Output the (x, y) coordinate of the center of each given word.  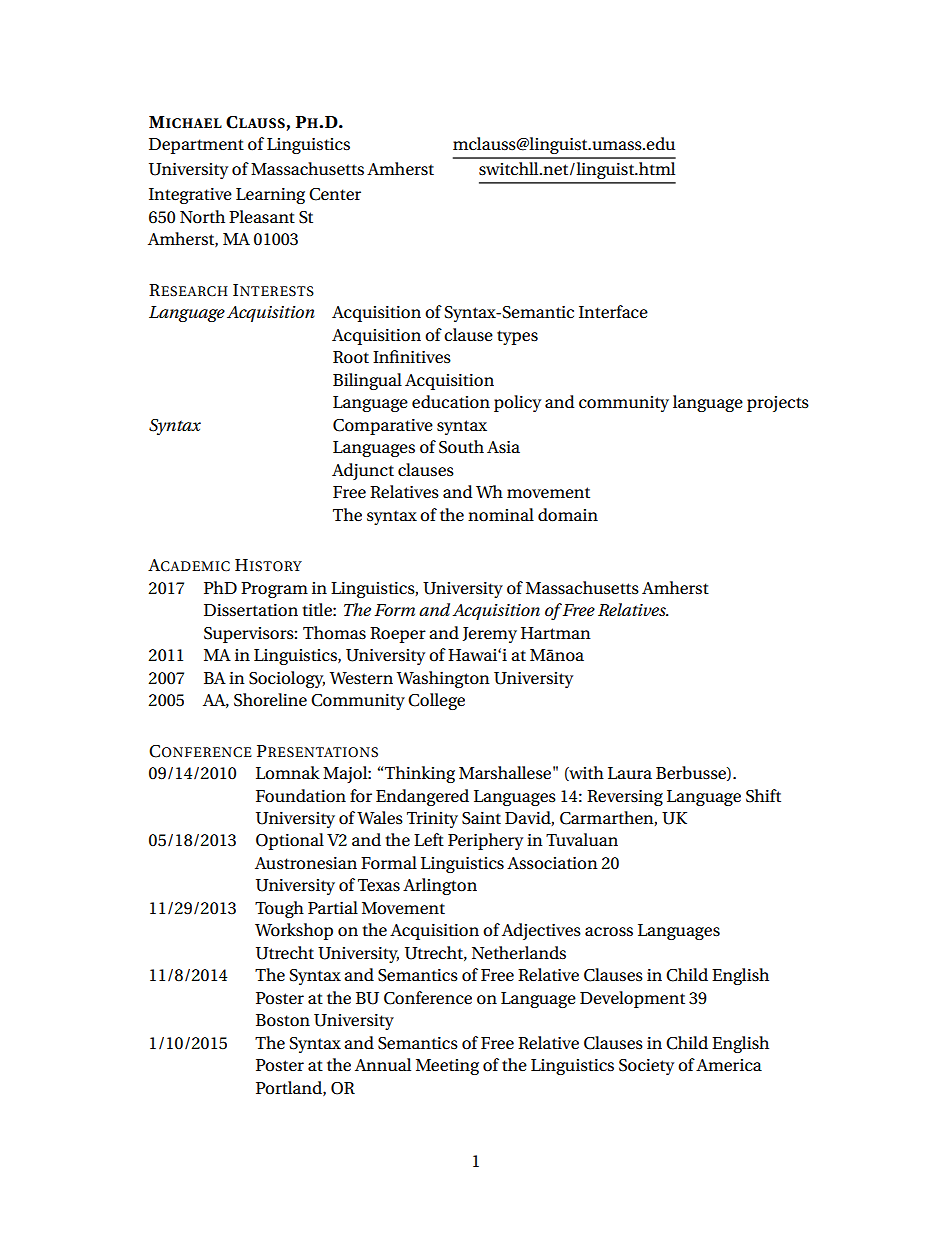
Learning (270, 196)
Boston (283, 1020)
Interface (613, 312)
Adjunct (363, 471)
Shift (763, 796)
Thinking (420, 774)
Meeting (447, 1067)
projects (778, 404)
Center (335, 194)
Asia (503, 447)
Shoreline (270, 700)
